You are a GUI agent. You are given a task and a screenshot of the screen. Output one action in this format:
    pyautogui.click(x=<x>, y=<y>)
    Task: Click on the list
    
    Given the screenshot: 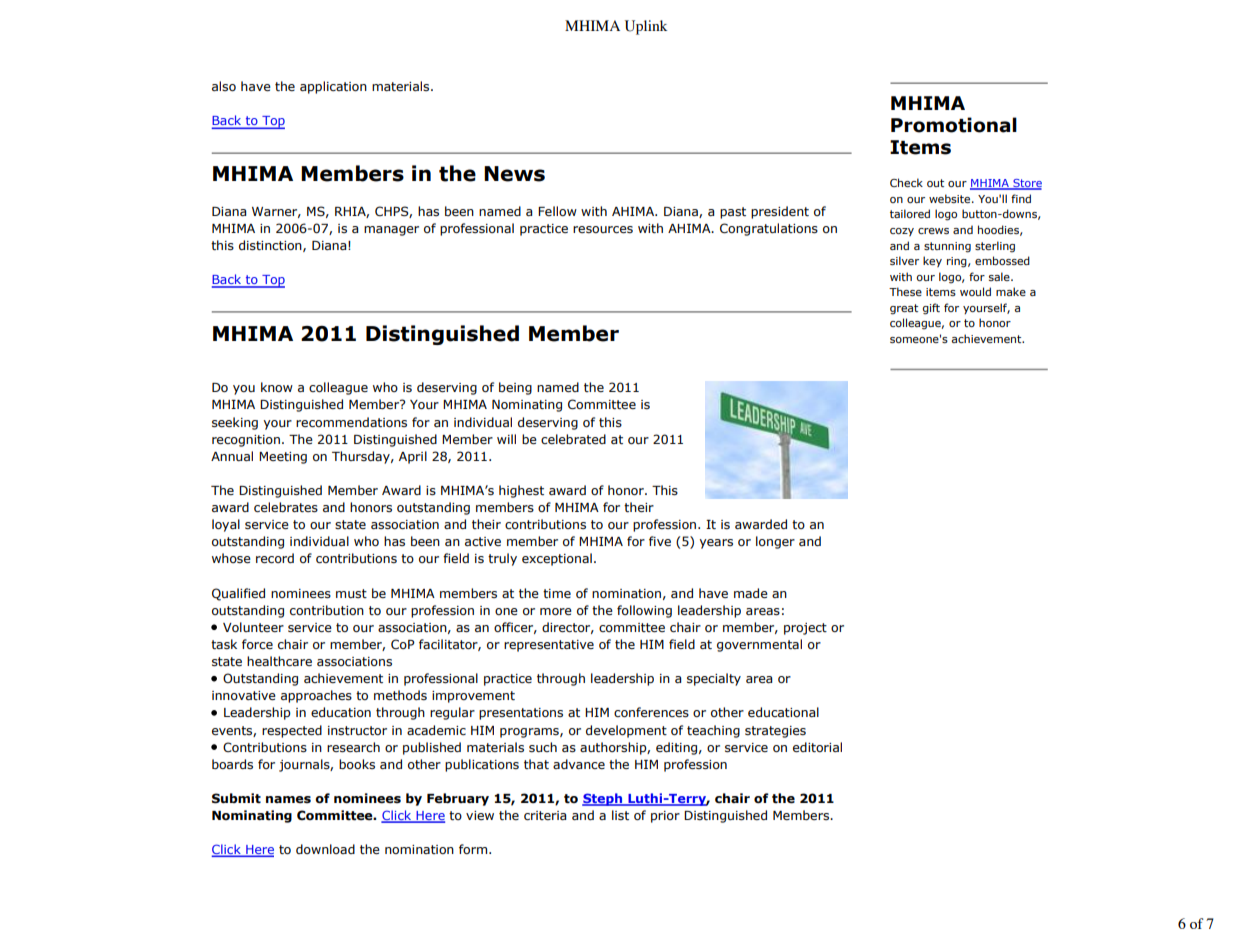 What is the action you would take?
    pyautogui.click(x=620, y=815)
